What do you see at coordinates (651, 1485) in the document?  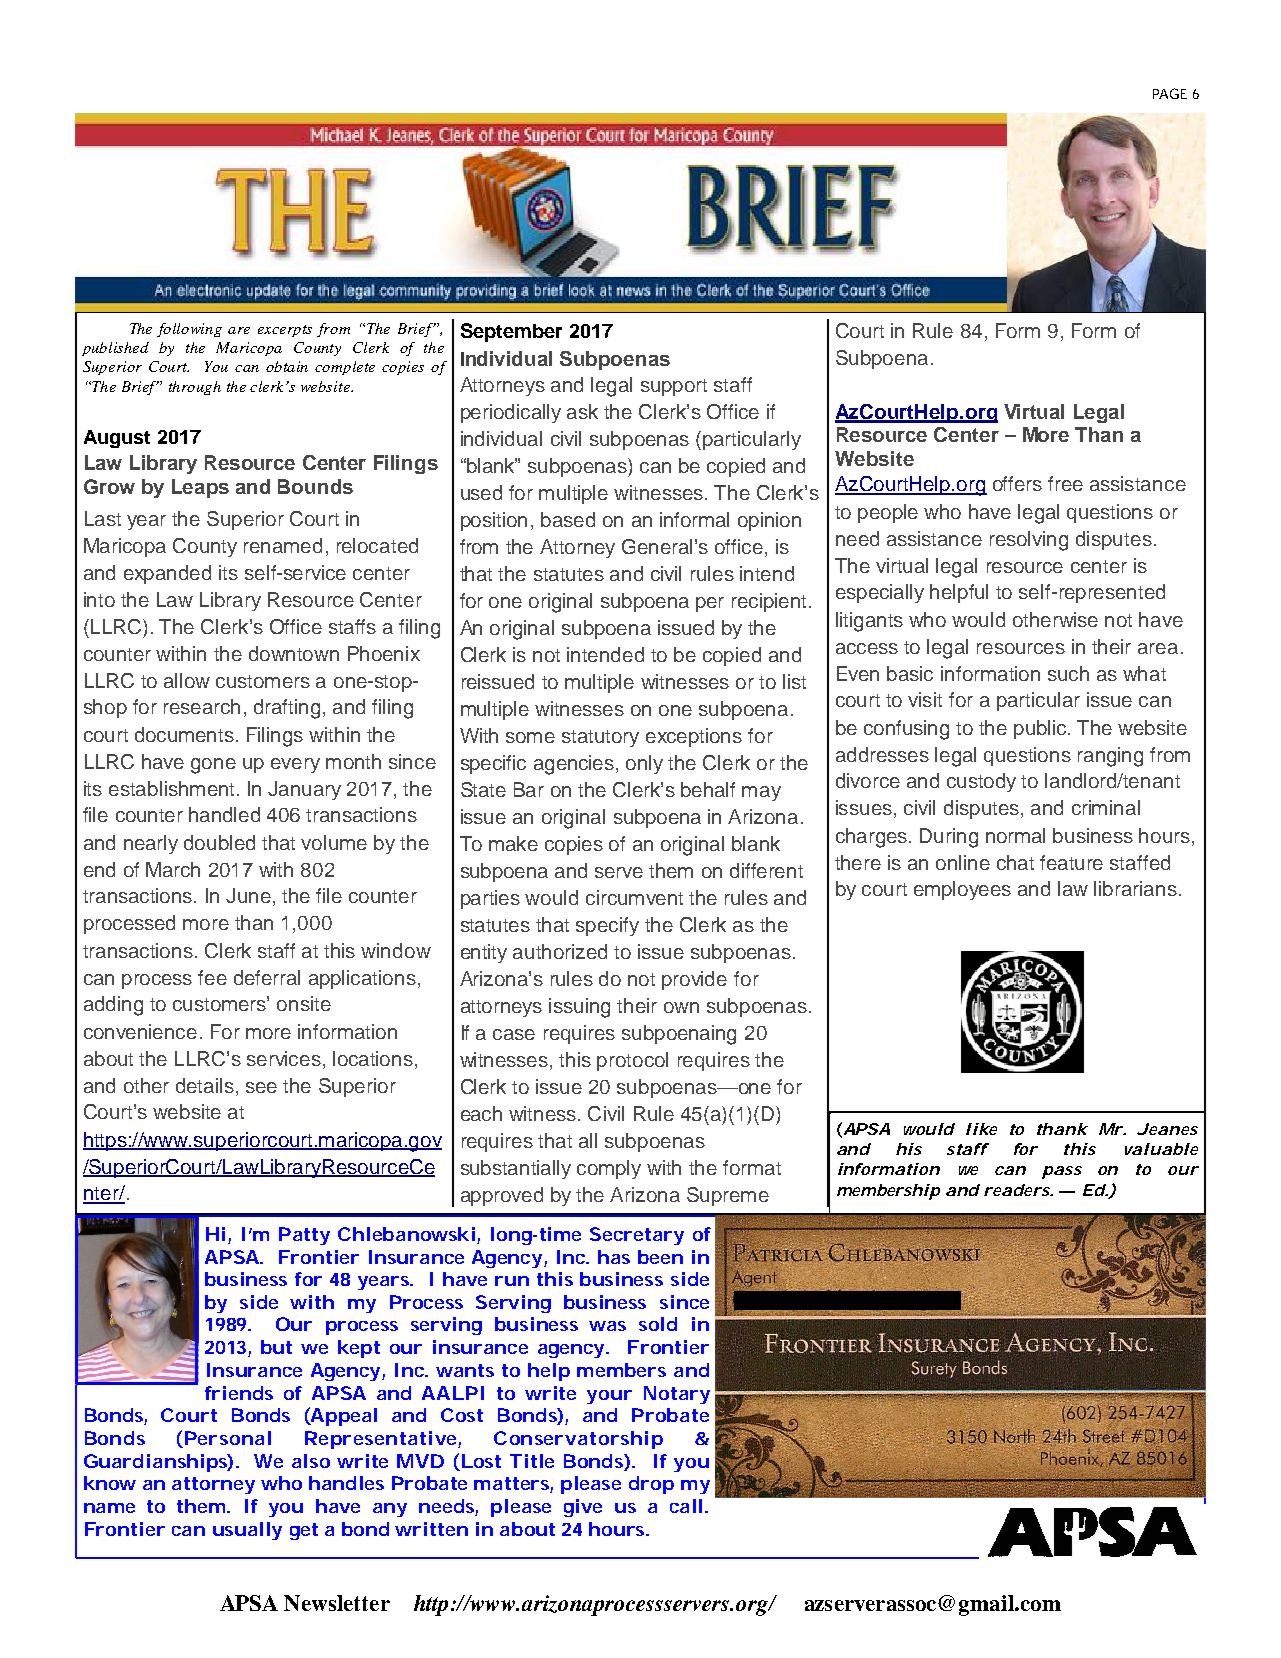 I see `drop` at bounding box center [651, 1485].
